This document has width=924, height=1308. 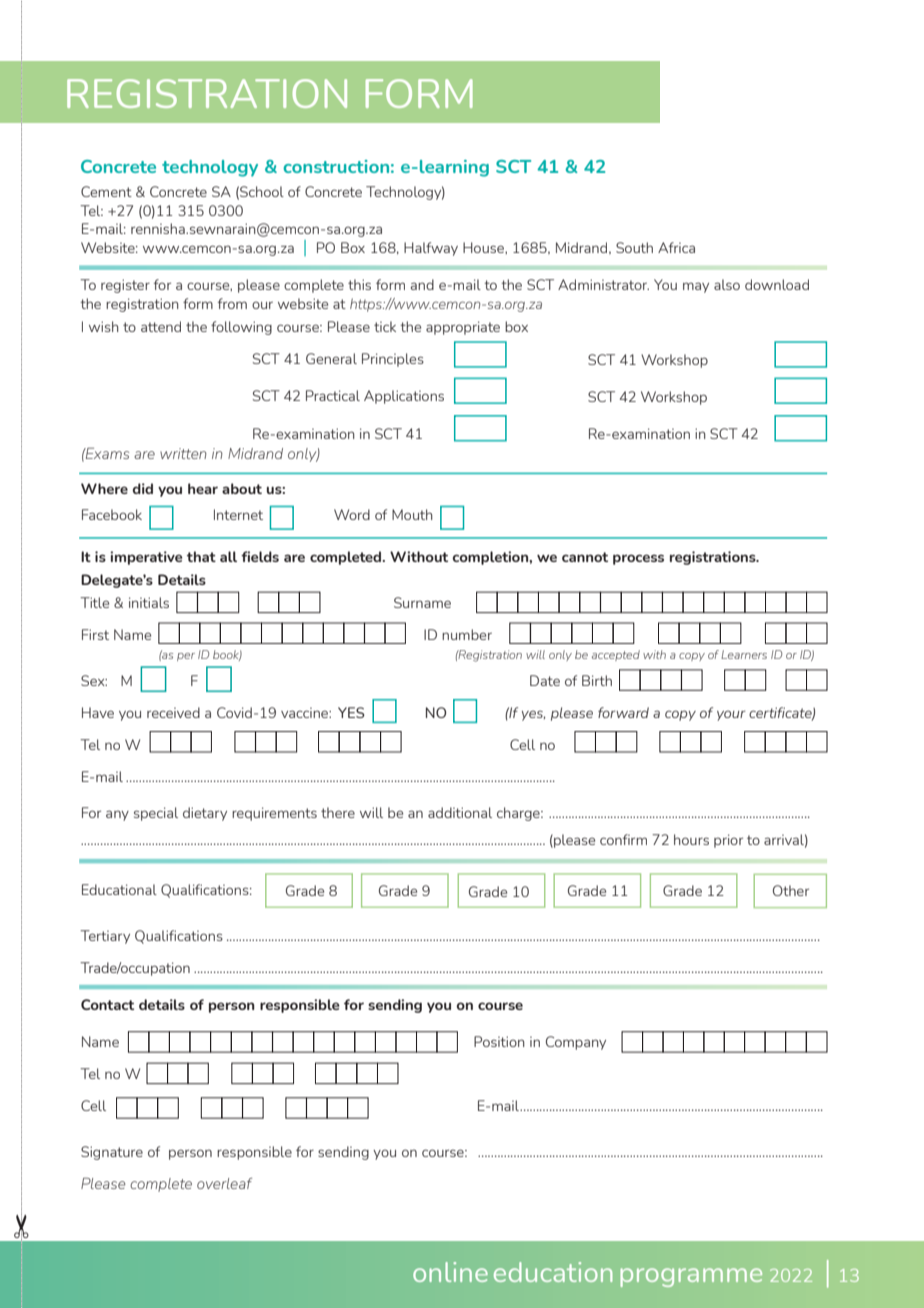 What do you see at coordinates (112, 1153) in the document?
I see `Signature` at bounding box center [112, 1153].
